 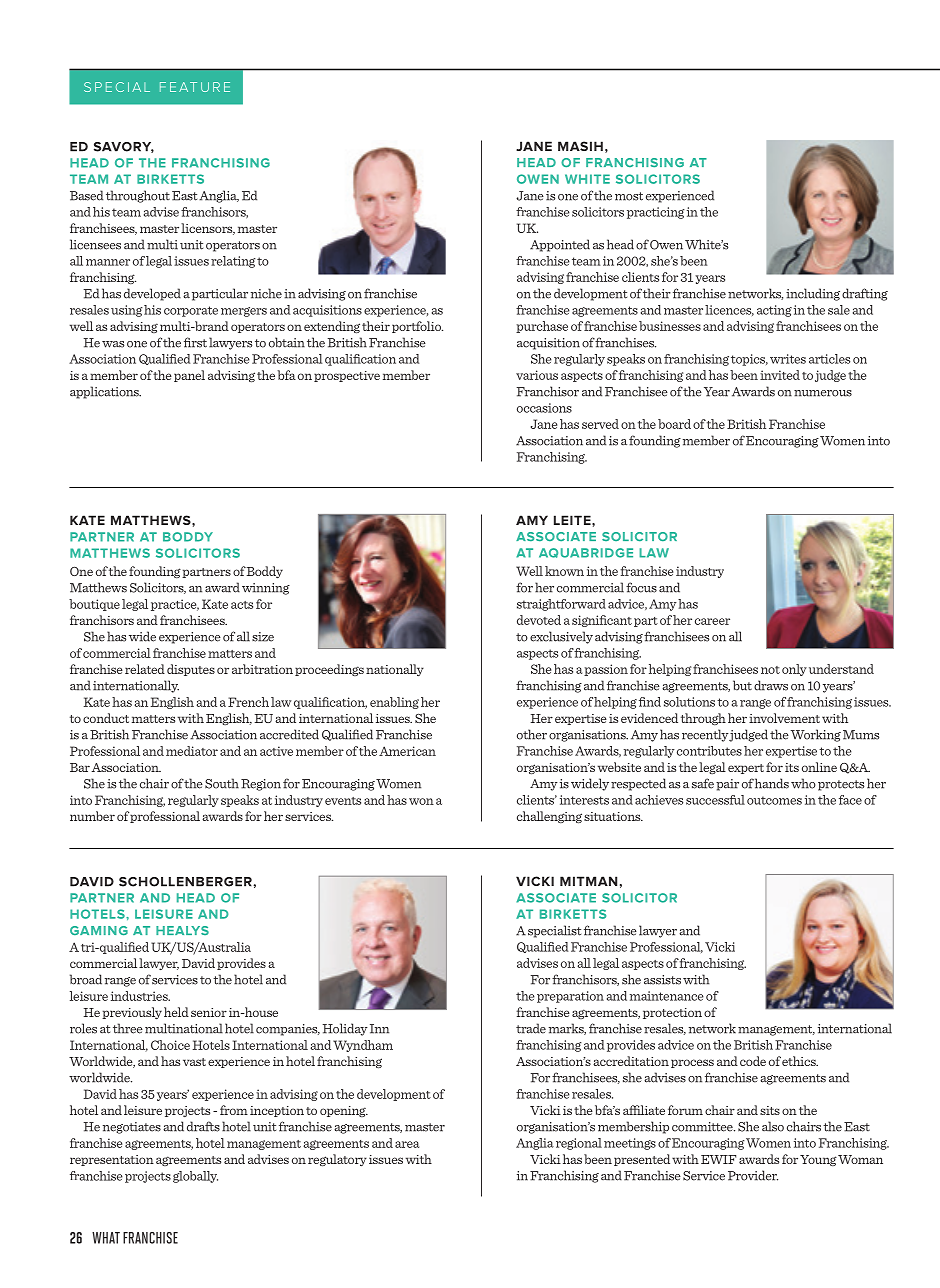 I want to click on career, so click(x=712, y=621).
